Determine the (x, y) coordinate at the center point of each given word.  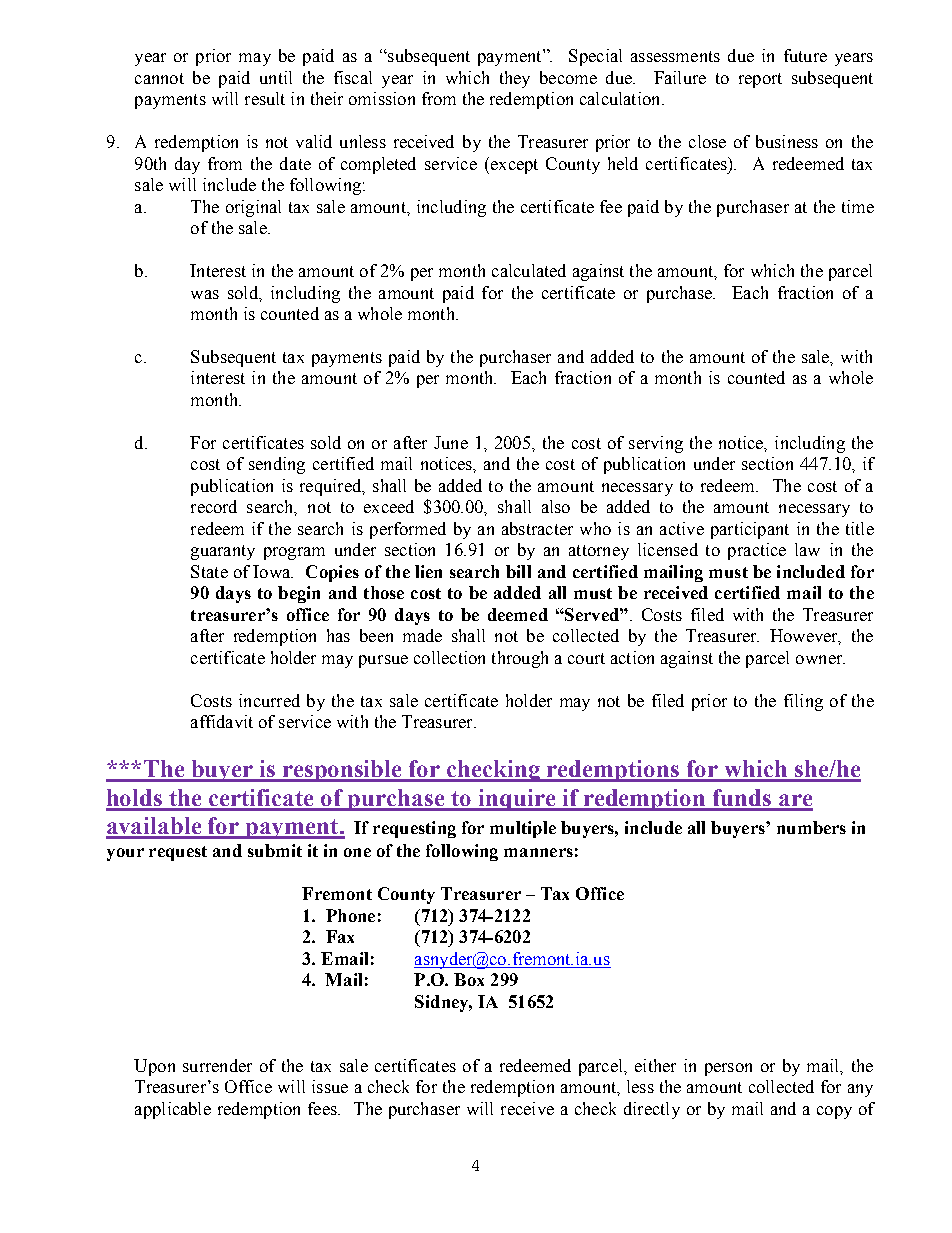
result (265, 98)
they (515, 79)
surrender (217, 1065)
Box (469, 979)
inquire (517, 800)
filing (803, 702)
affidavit (222, 721)
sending (277, 465)
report (760, 80)
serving (656, 444)
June (451, 442)
